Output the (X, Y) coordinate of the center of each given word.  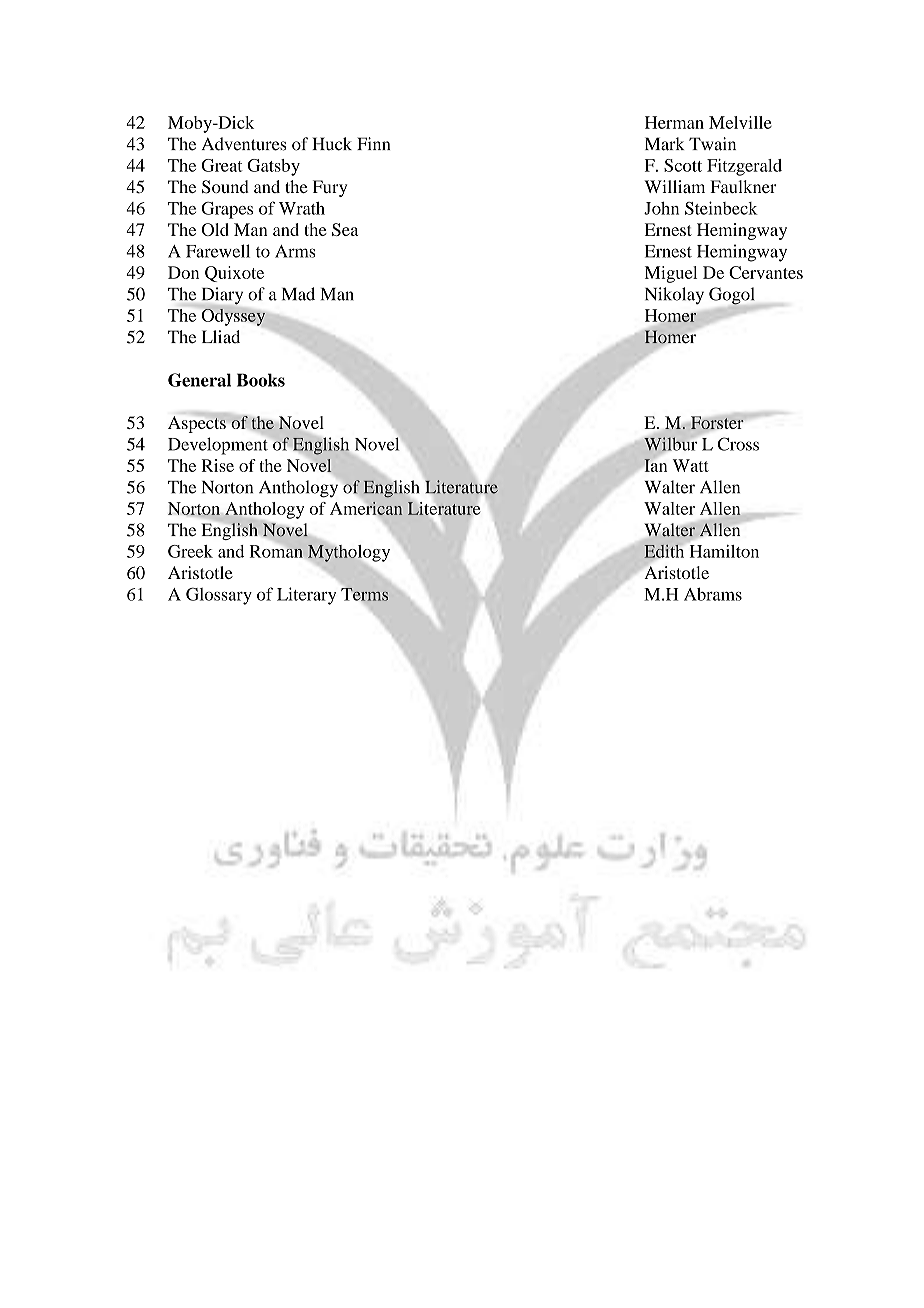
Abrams (713, 594)
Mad (298, 294)
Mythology (347, 553)
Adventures (244, 144)
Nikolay (674, 296)
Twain (712, 144)
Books (261, 380)
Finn (373, 143)
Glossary (219, 596)
